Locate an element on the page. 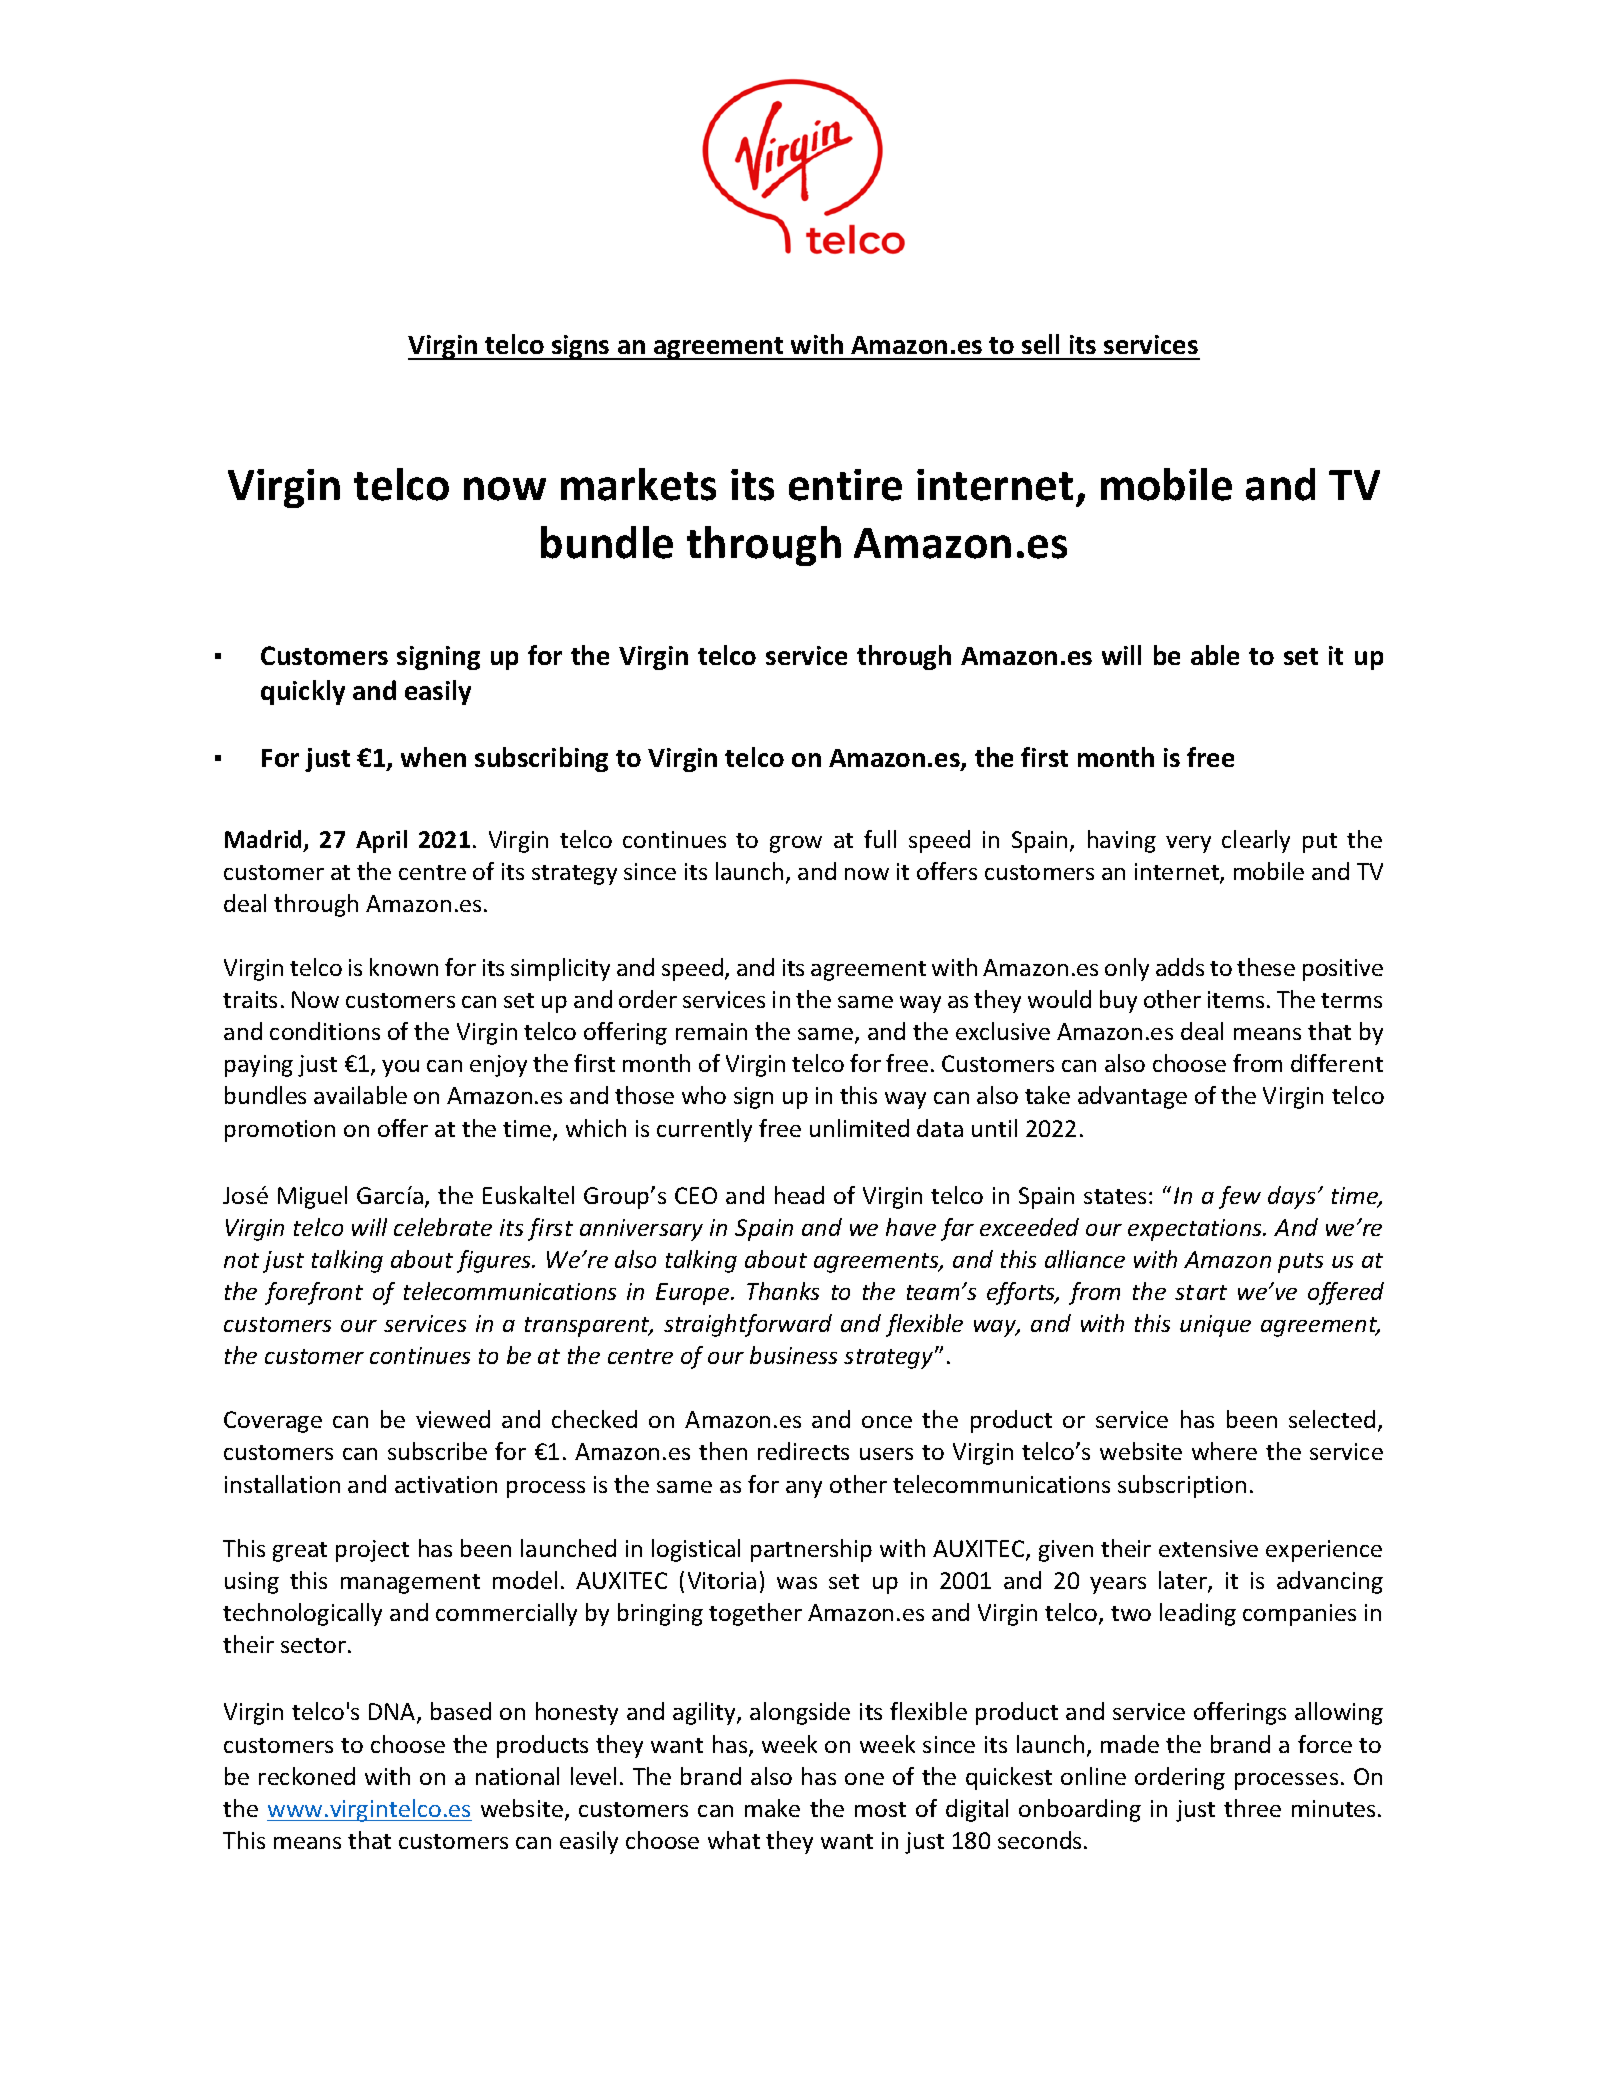  when is located at coordinates (433, 757).
